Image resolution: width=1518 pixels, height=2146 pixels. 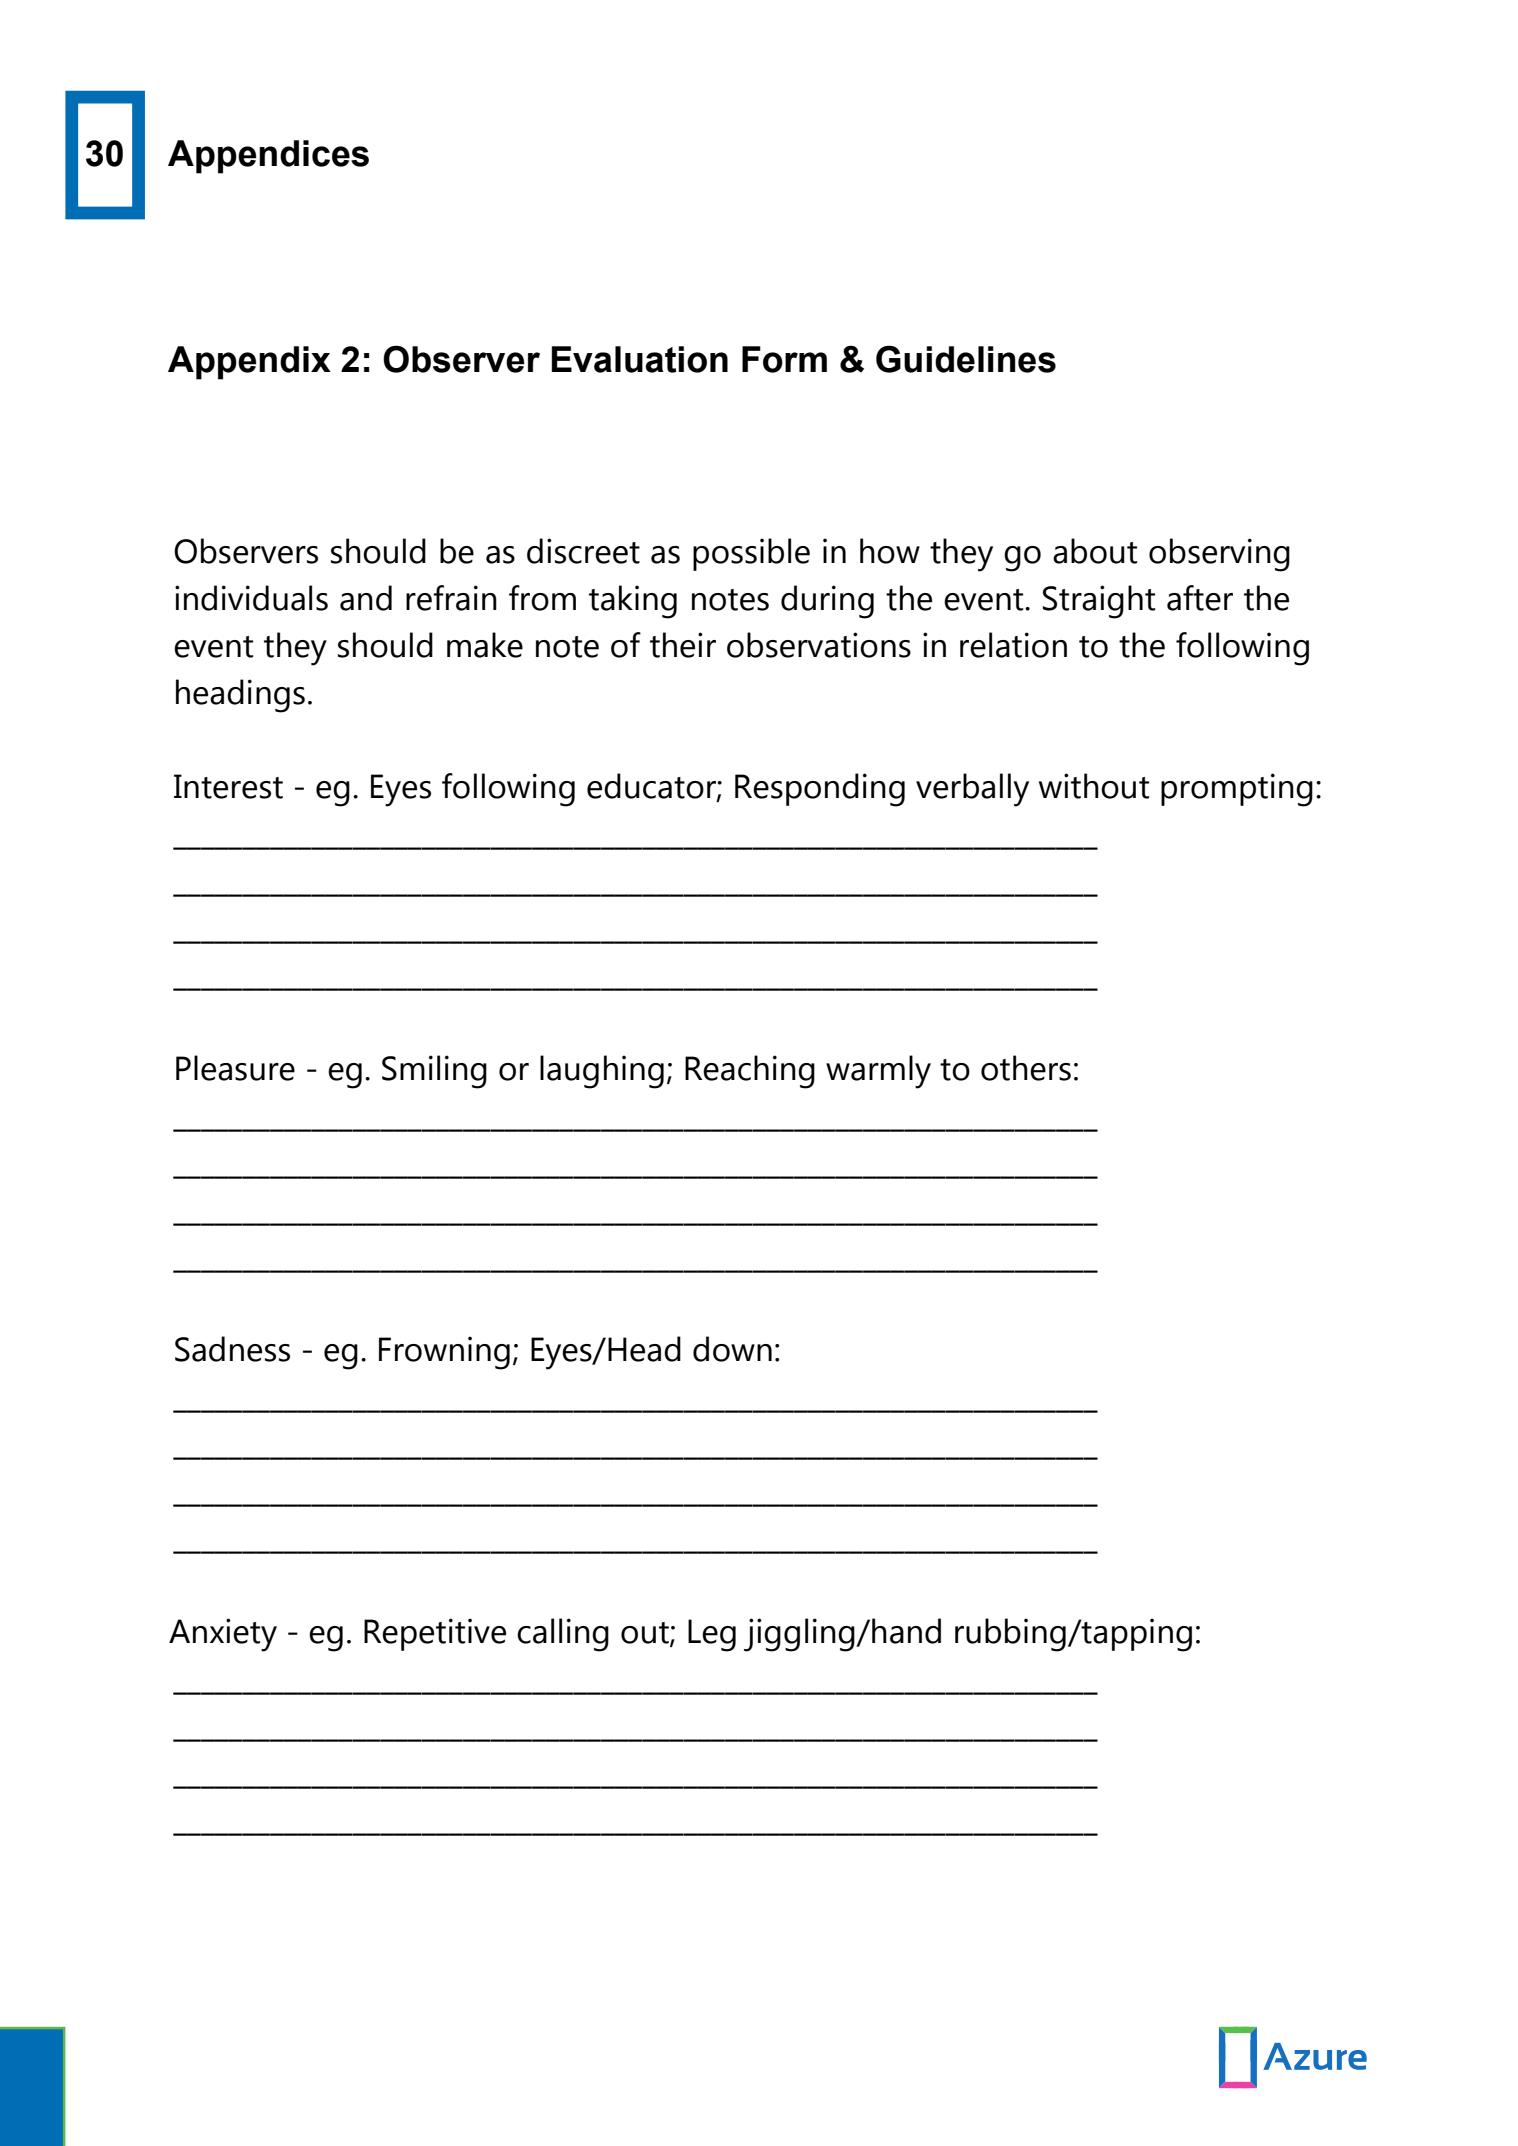 I want to click on Reaching, so click(x=750, y=1072).
